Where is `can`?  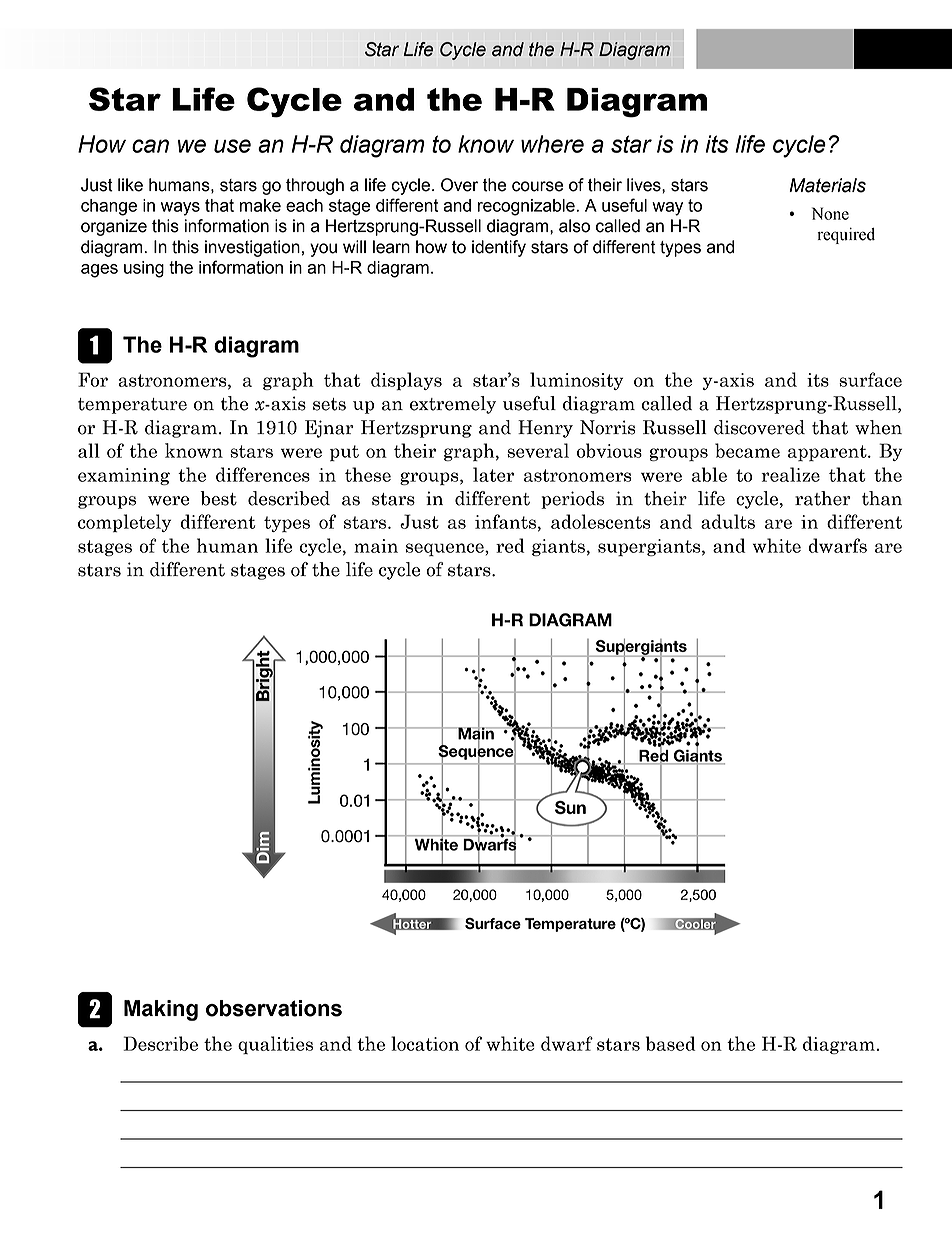
can is located at coordinates (150, 146).
